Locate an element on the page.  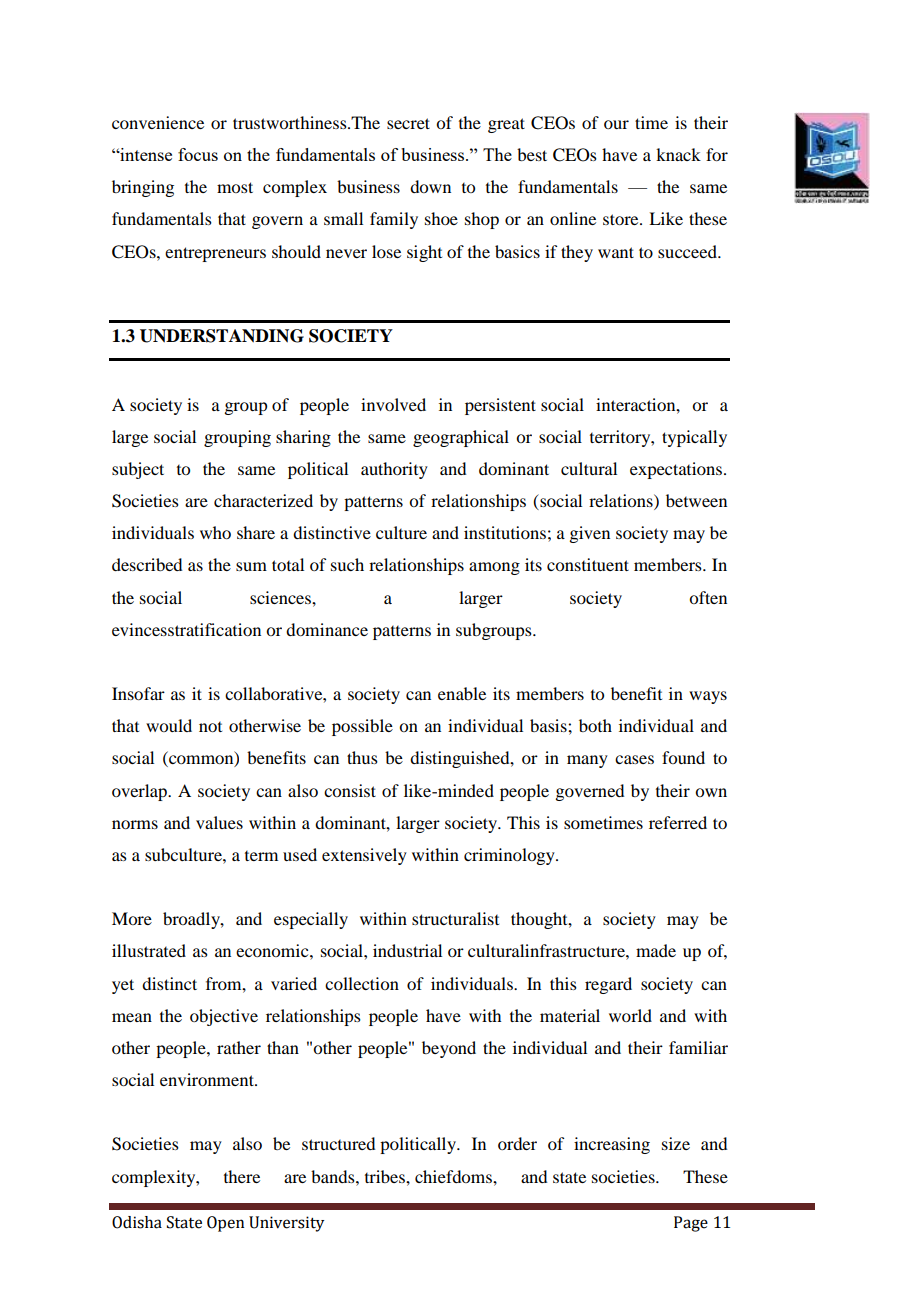
Page is located at coordinates (691, 1224).
